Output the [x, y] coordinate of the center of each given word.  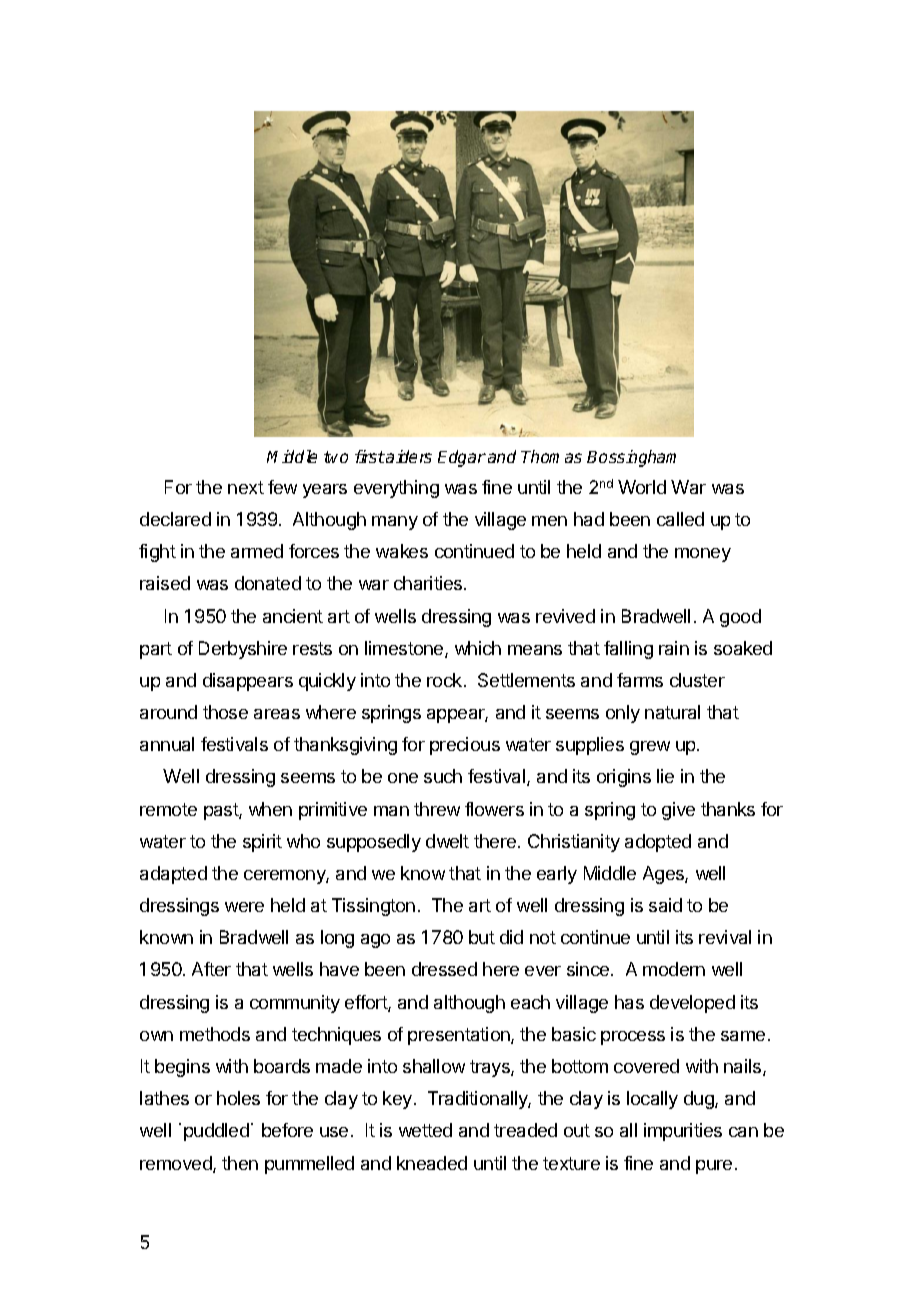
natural [672, 712]
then [240, 1163]
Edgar [462, 458]
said [665, 905]
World [642, 487]
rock [446, 680]
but [482, 937]
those [225, 712]
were [244, 907]
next [246, 487]
